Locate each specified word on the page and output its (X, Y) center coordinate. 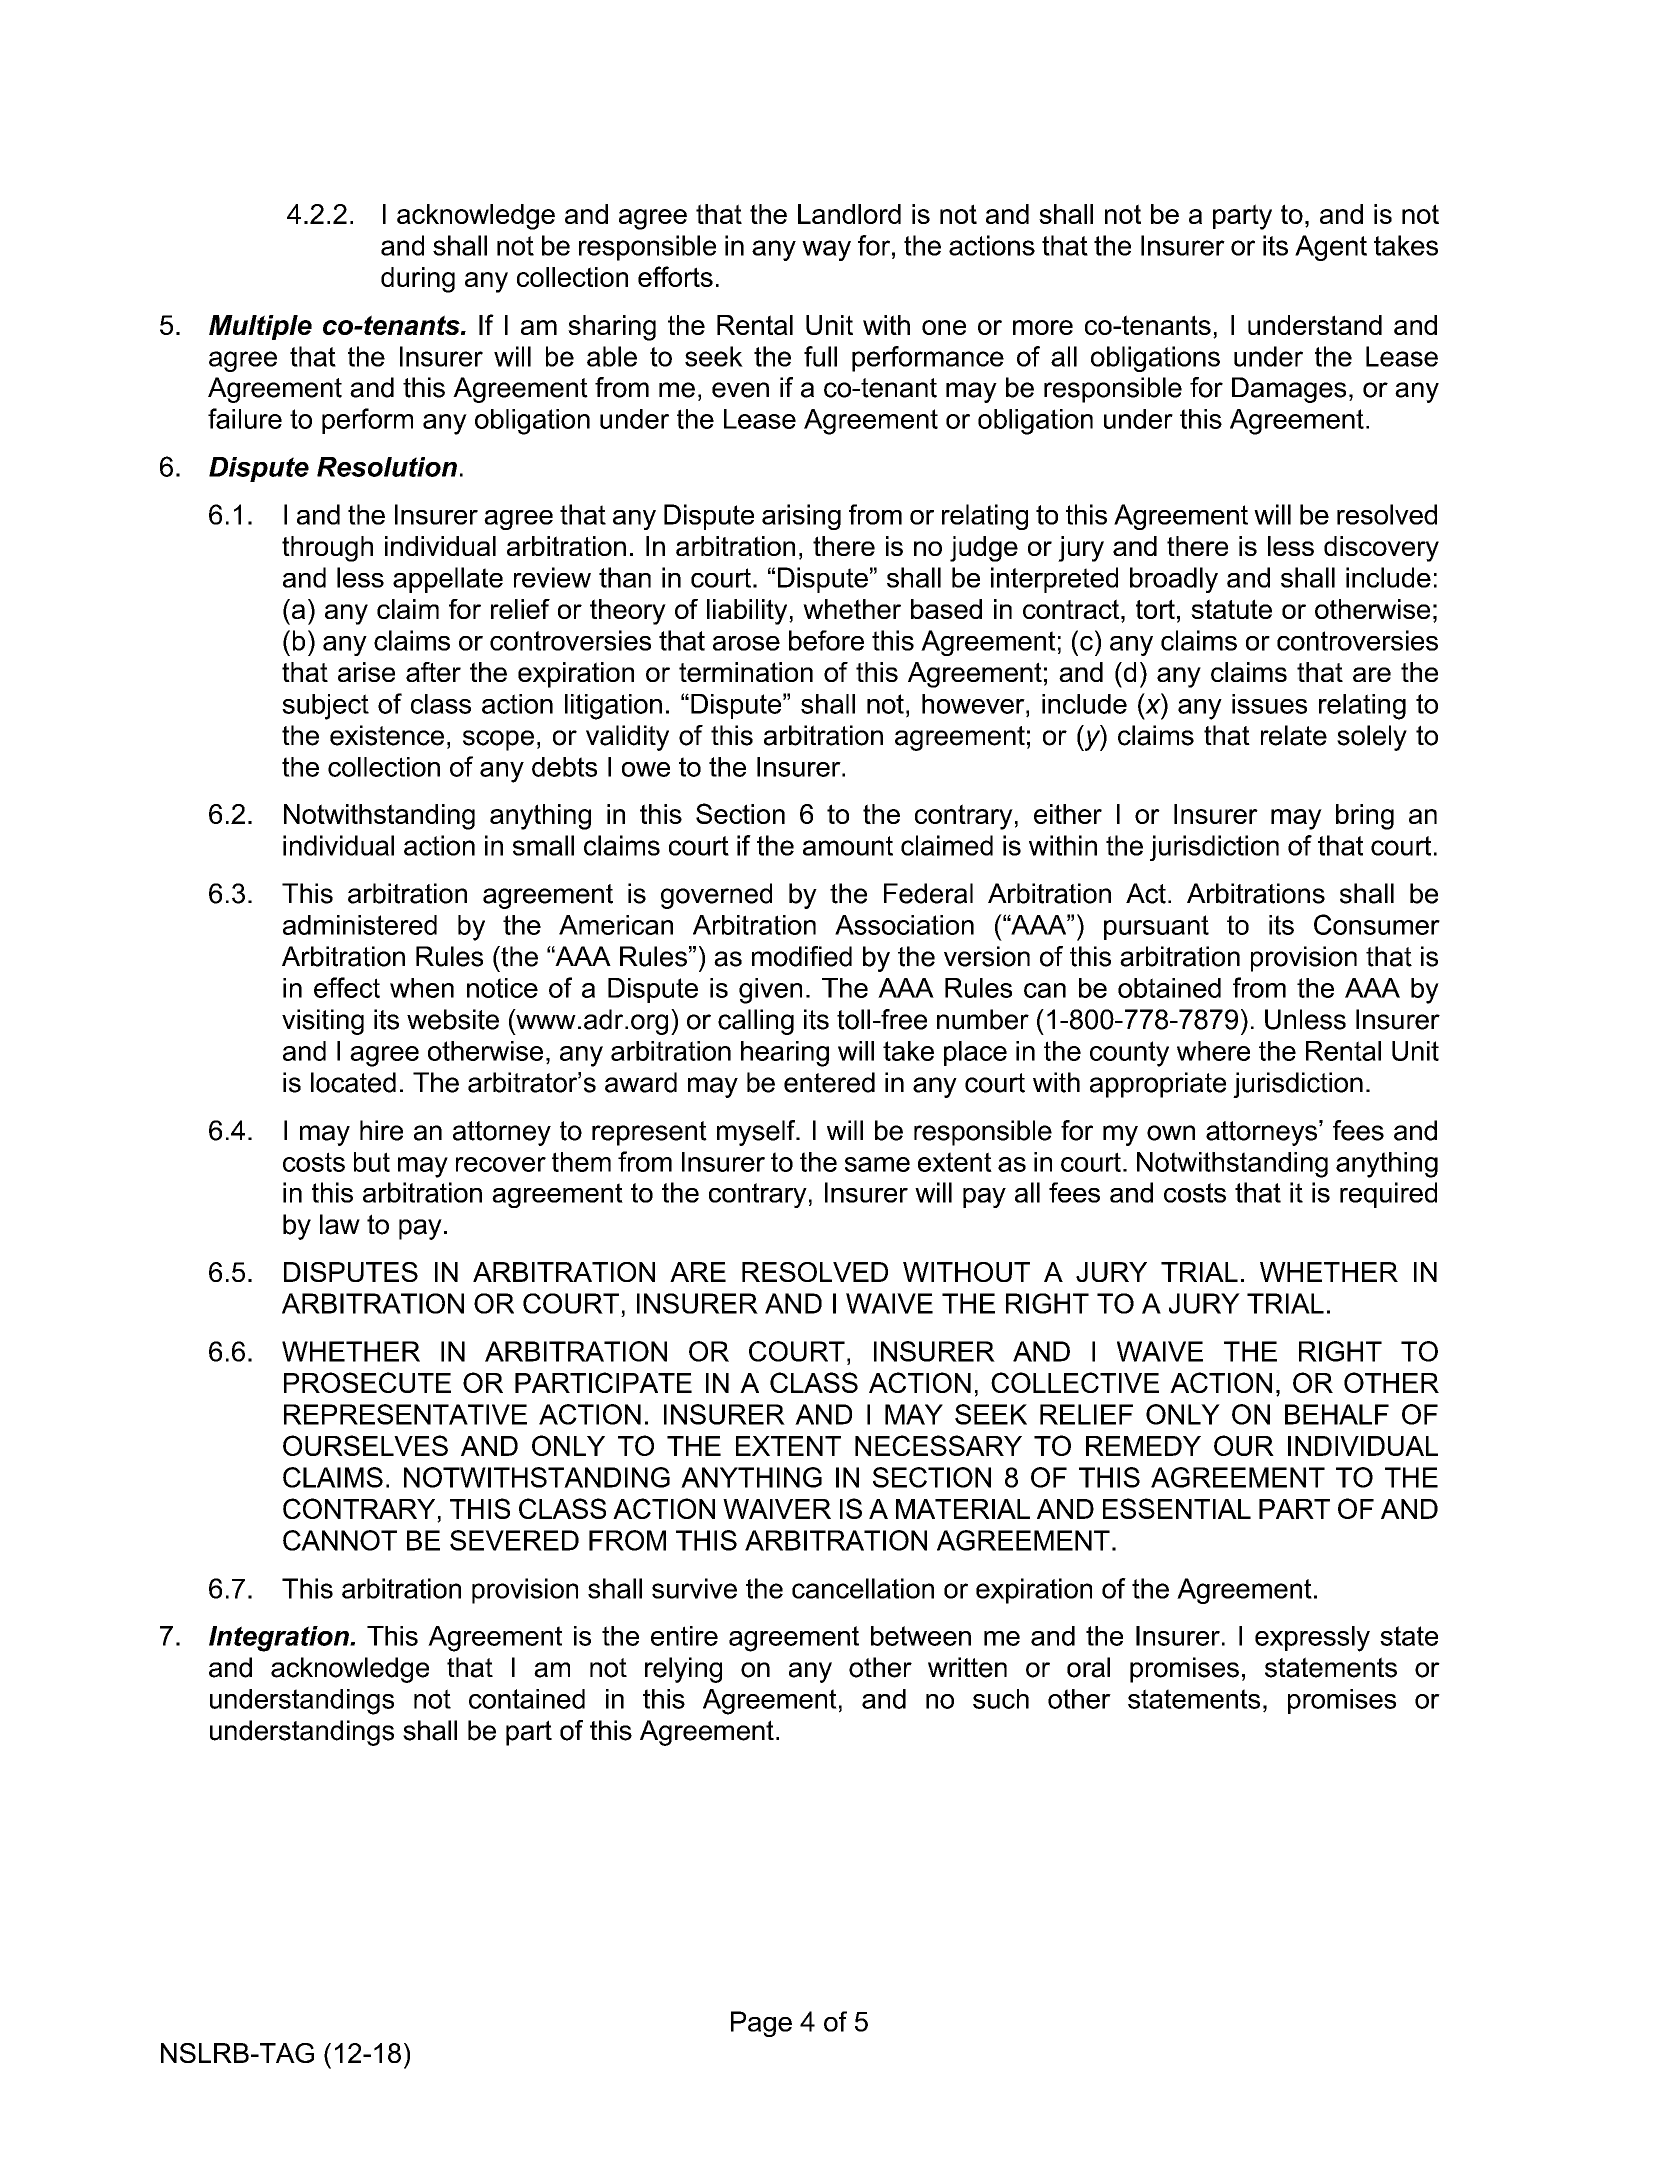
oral (1088, 1667)
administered (360, 925)
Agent (1331, 248)
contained (527, 1699)
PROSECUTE (367, 1382)
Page (761, 2024)
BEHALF (1337, 1414)
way (826, 250)
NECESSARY (938, 1445)
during (418, 280)
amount (848, 846)
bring (1365, 817)
